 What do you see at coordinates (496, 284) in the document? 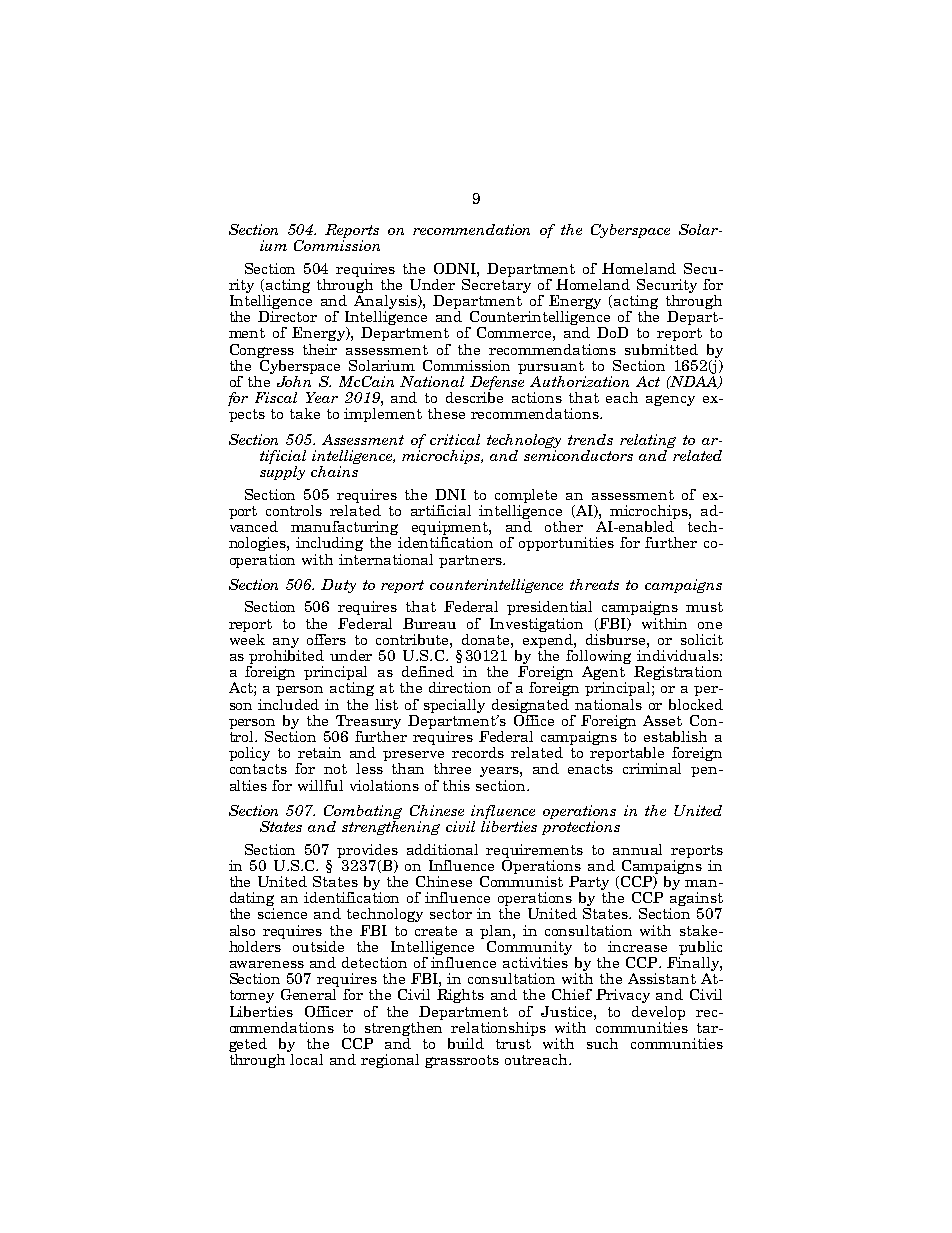
I see `Secretary` at bounding box center [496, 284].
